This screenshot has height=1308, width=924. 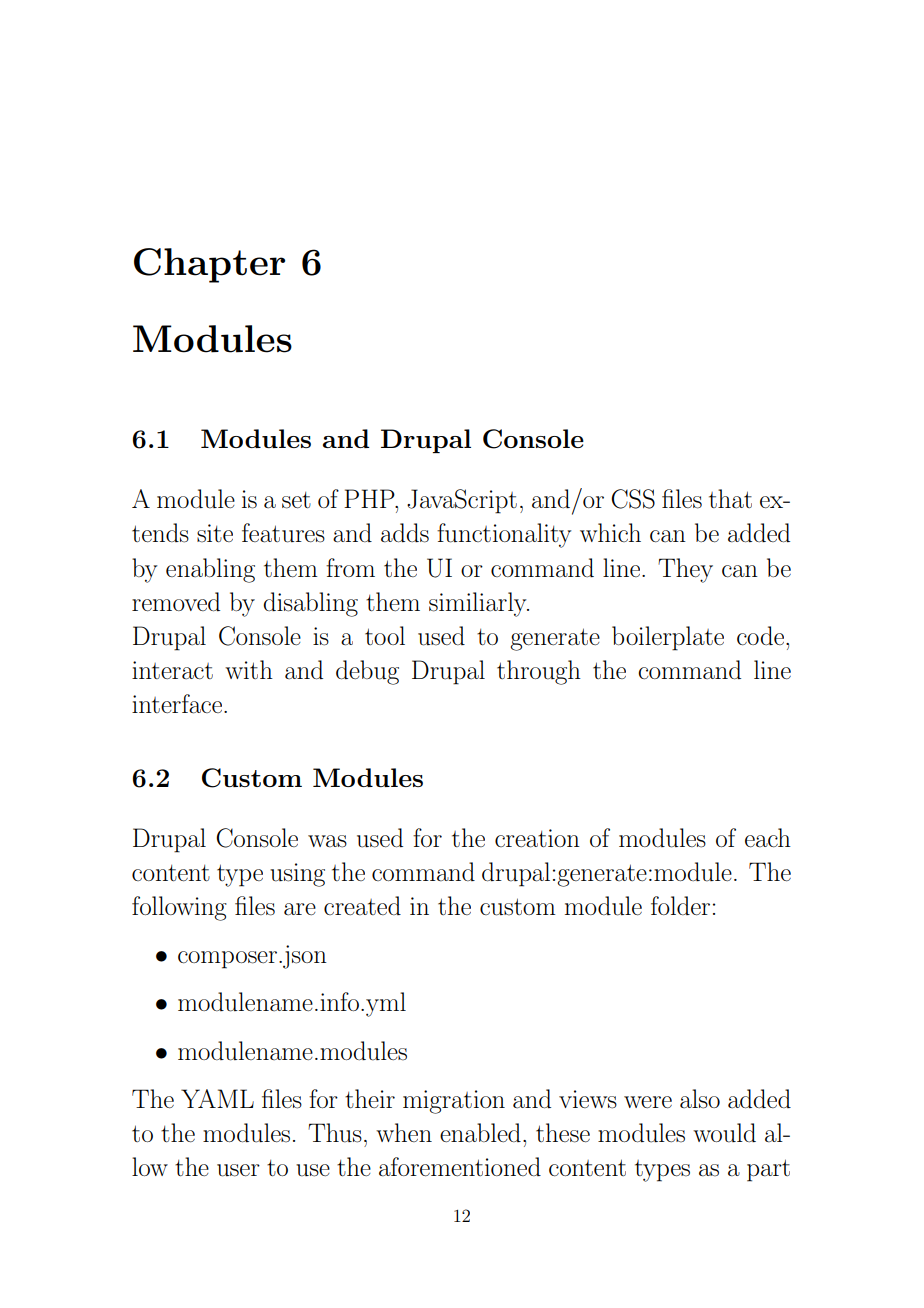 What do you see at coordinates (209, 265) in the screenshot?
I see `Chapter` at bounding box center [209, 265].
